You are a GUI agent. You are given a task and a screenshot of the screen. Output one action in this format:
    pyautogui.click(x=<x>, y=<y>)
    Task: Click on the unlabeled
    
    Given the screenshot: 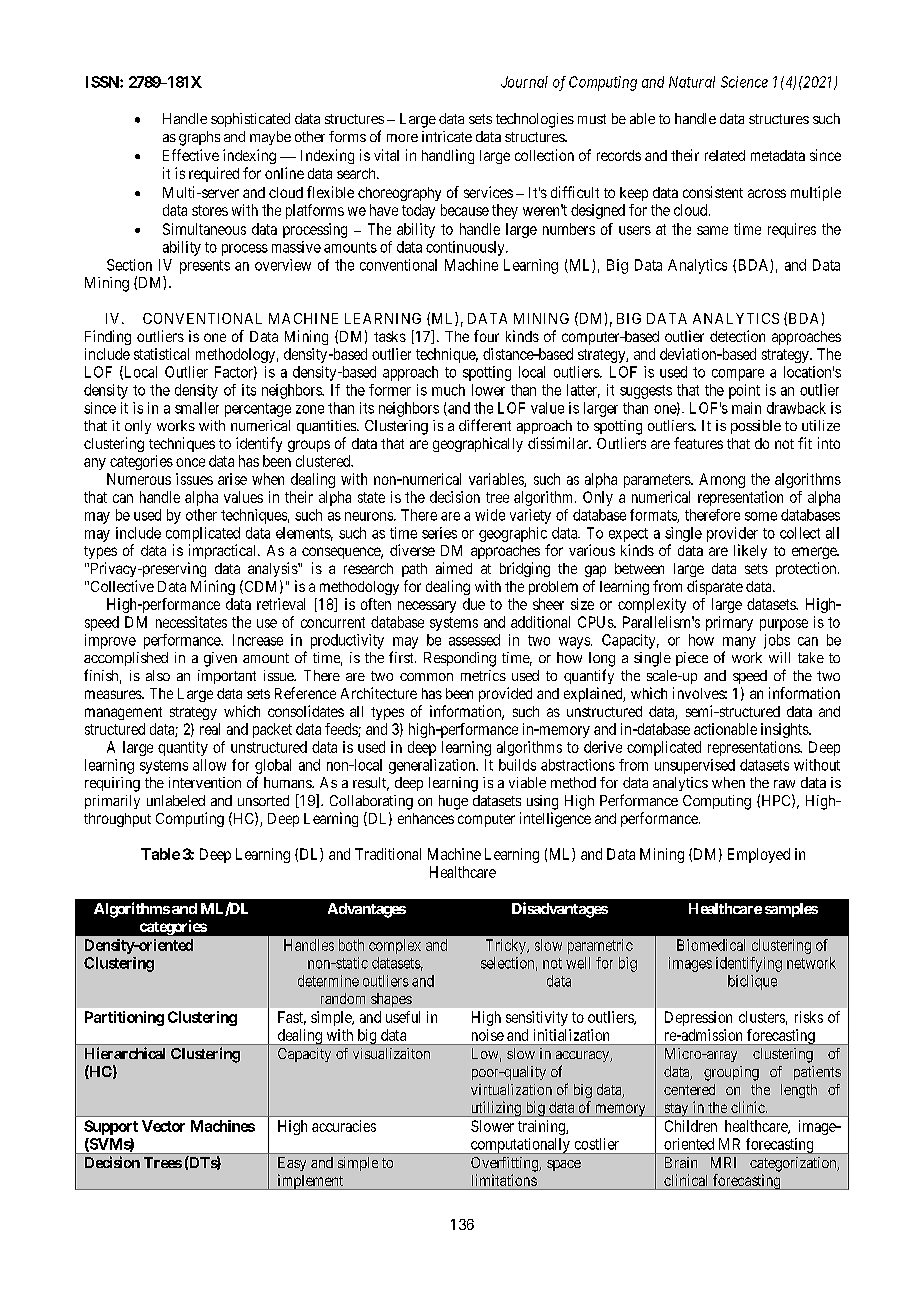 What is the action you would take?
    pyautogui.click(x=176, y=800)
